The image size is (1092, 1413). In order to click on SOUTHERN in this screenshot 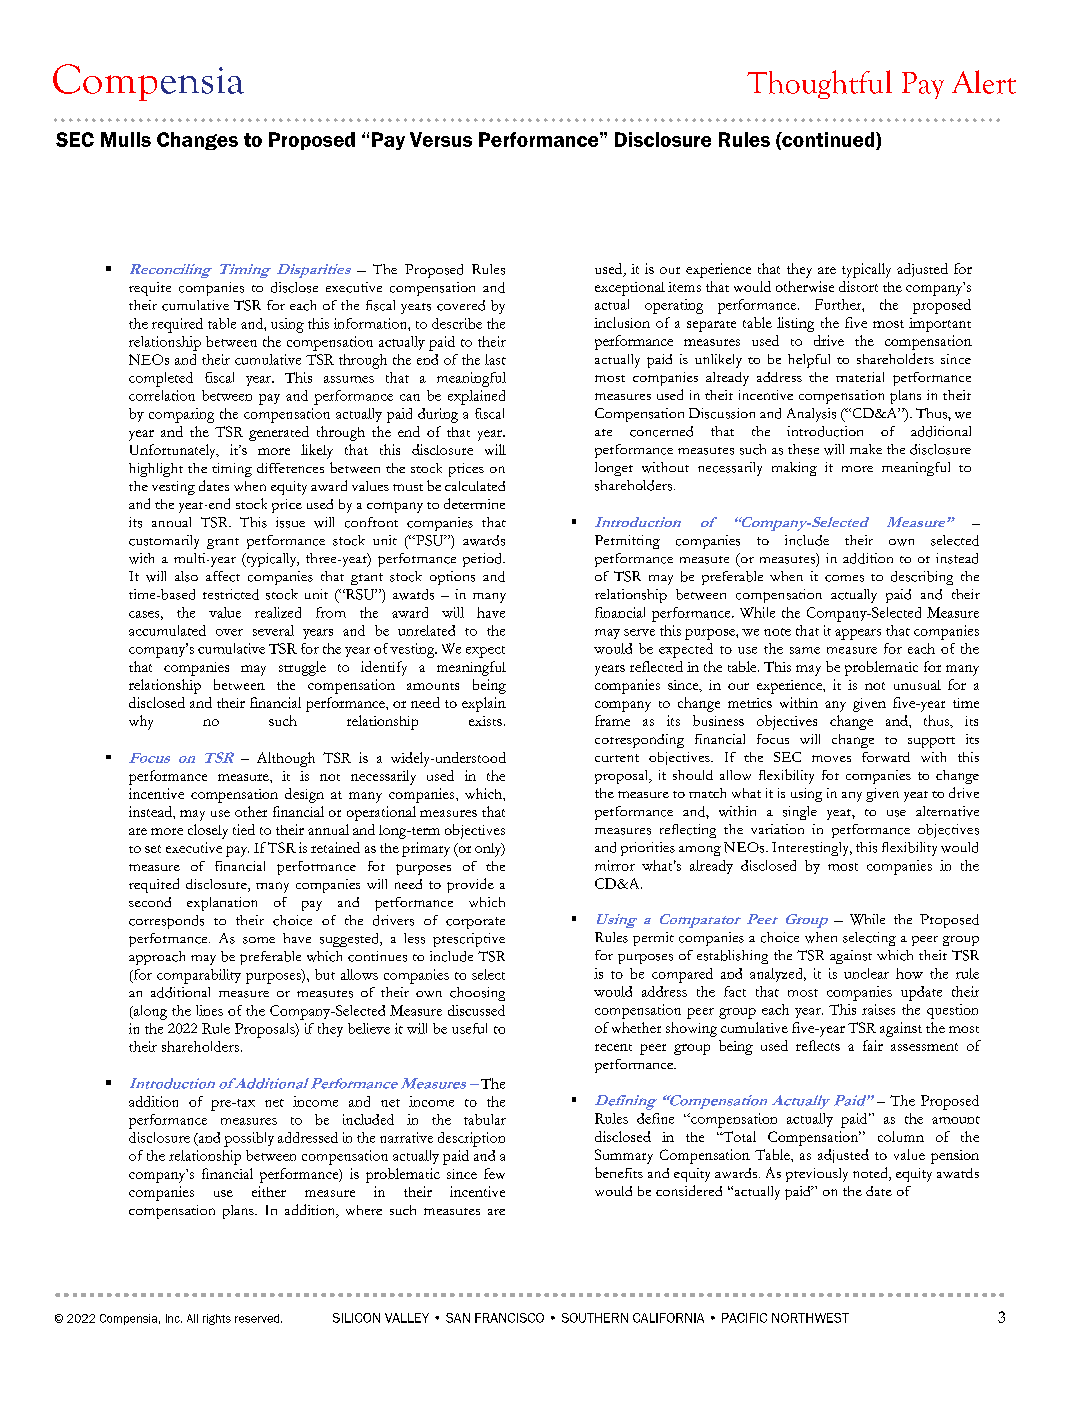, I will do `click(595, 1318)`.
